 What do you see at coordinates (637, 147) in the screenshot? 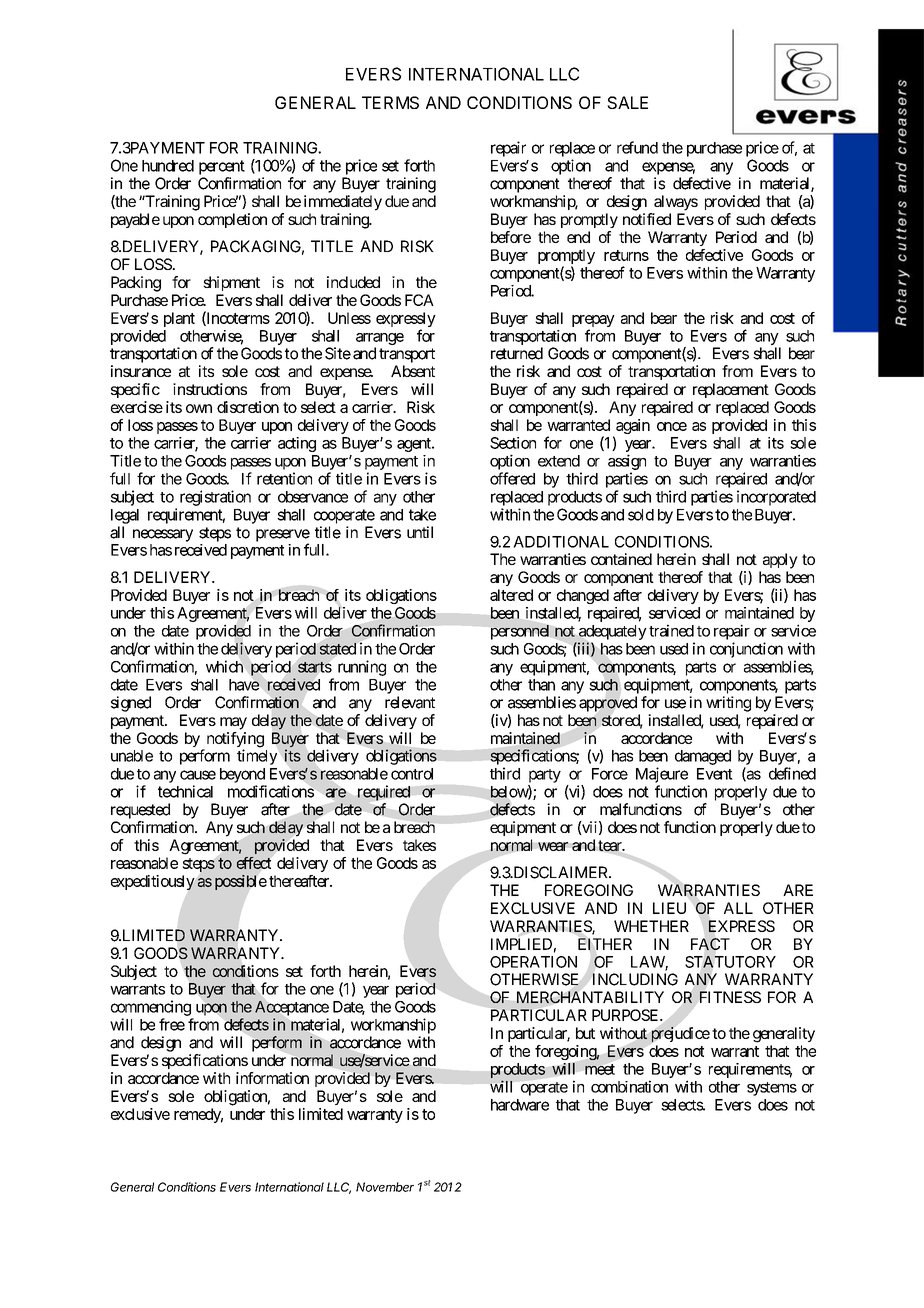
I see `refund` at bounding box center [637, 147].
